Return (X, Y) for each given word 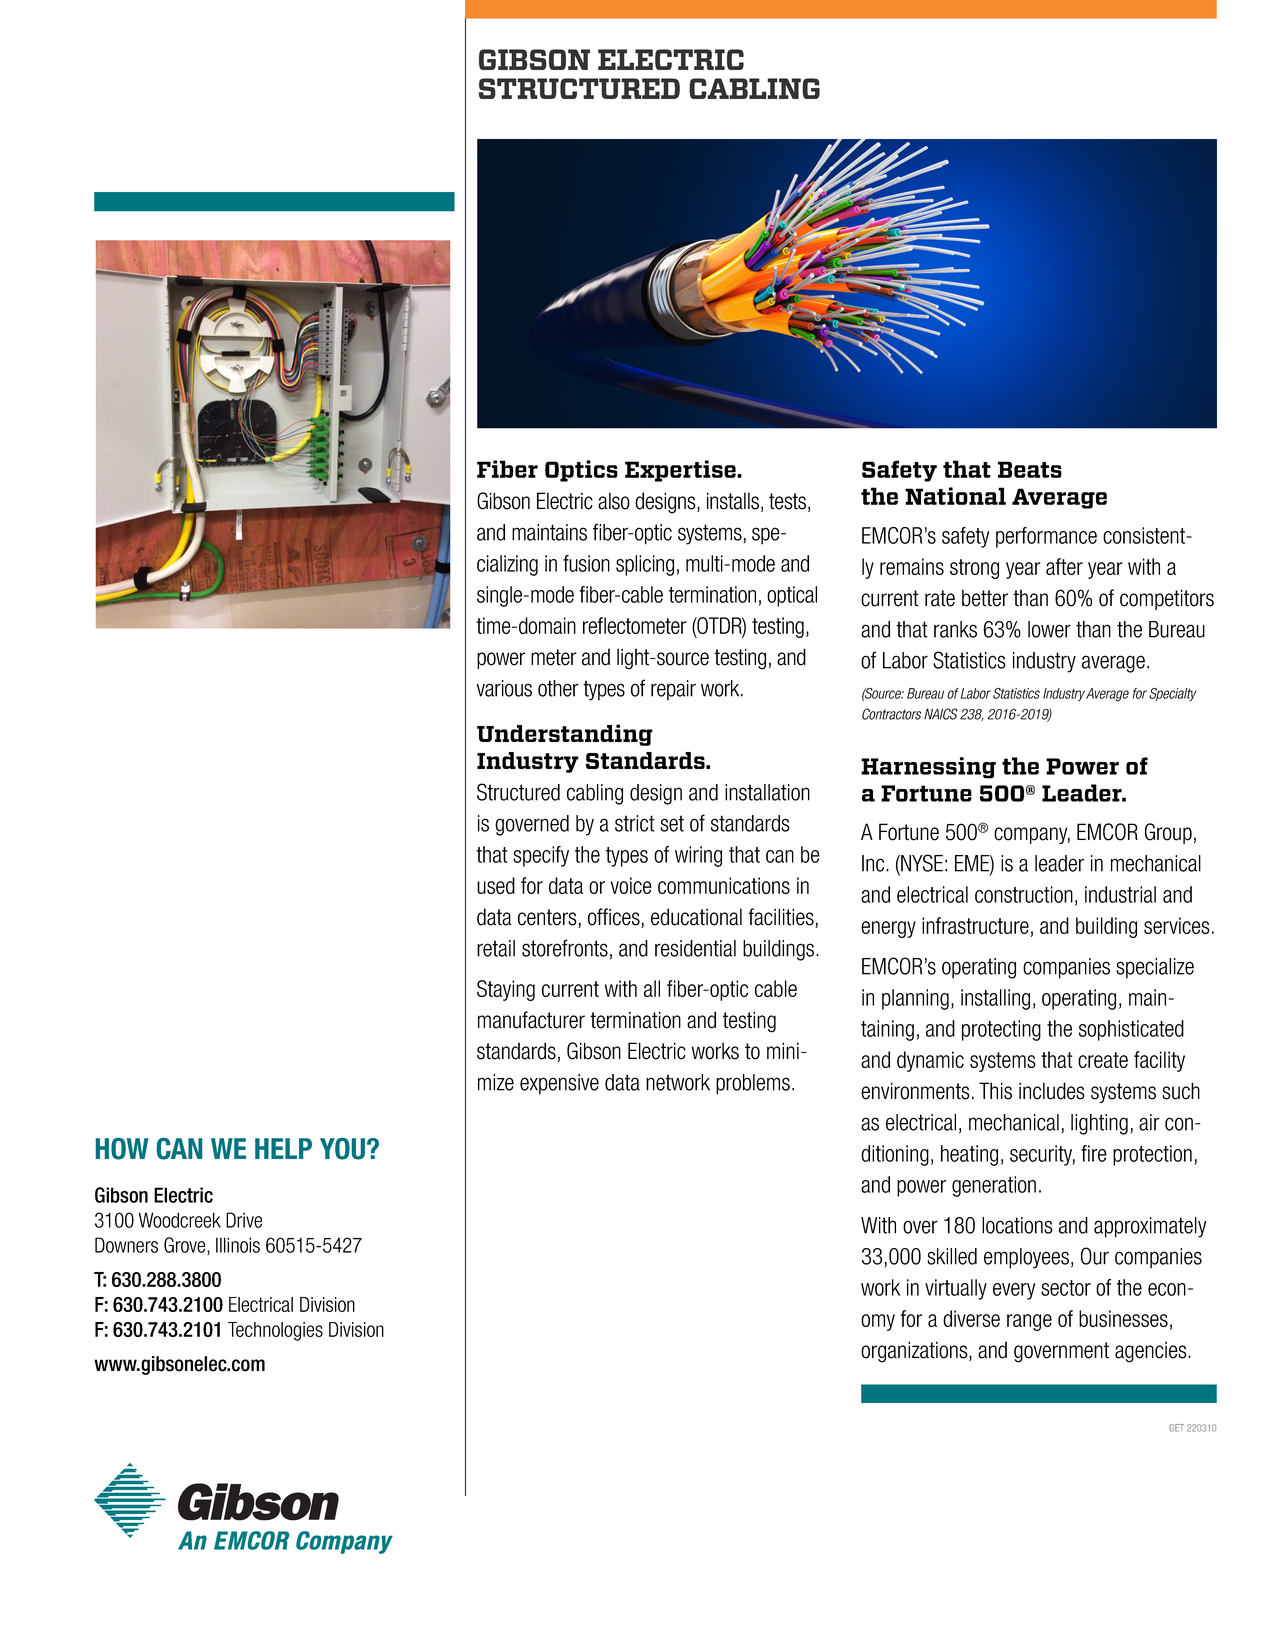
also (614, 501)
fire (1094, 1153)
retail (496, 948)
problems (753, 1084)
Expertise (681, 471)
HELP (283, 1148)
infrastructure (975, 925)
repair (673, 690)
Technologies (275, 1331)
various (504, 688)
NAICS (941, 714)
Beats (1030, 469)
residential (695, 948)
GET (1176, 1428)
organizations (915, 1352)
